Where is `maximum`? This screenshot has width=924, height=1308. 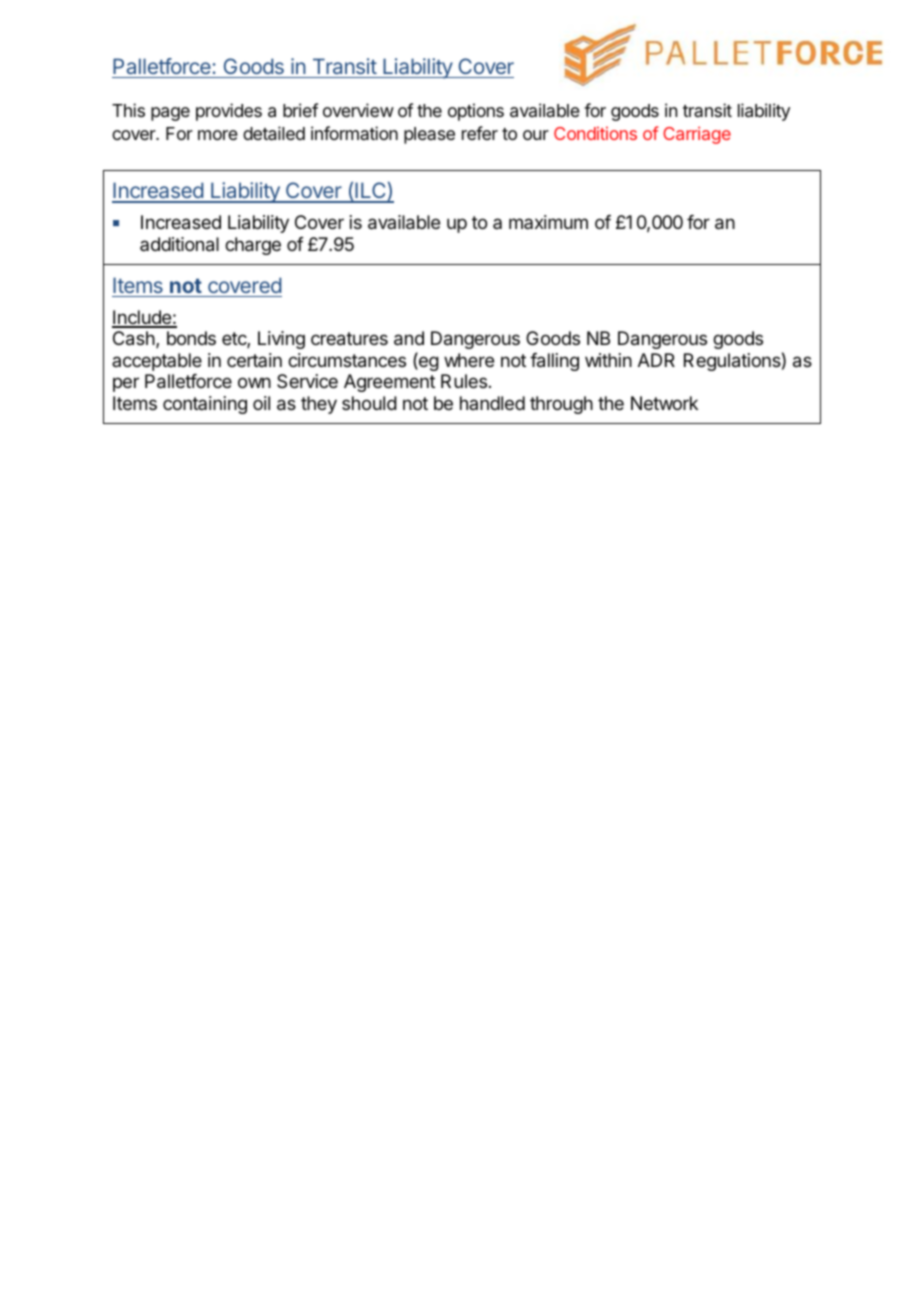
maximum is located at coordinates (548, 222).
